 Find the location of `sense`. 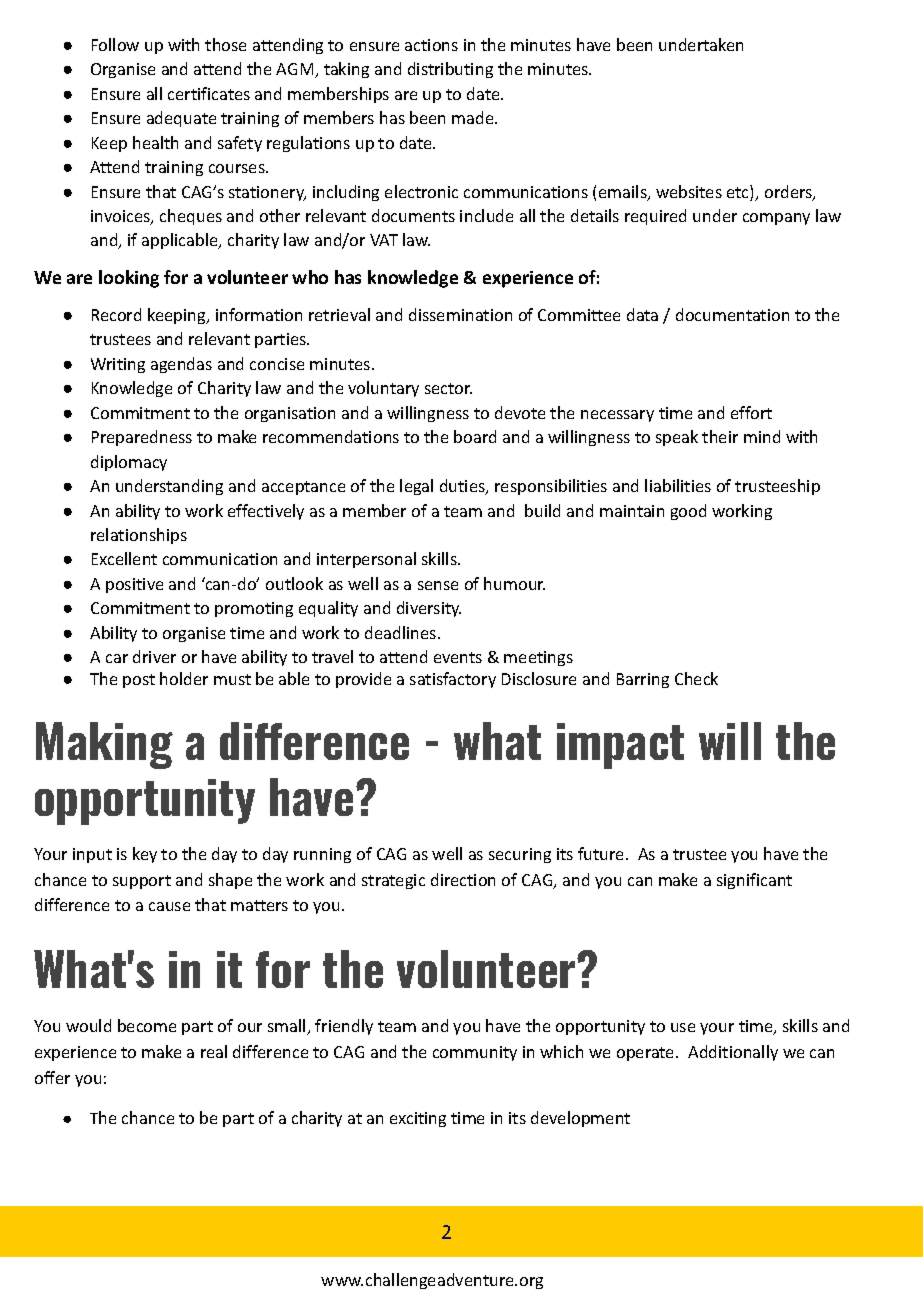

sense is located at coordinates (438, 585).
